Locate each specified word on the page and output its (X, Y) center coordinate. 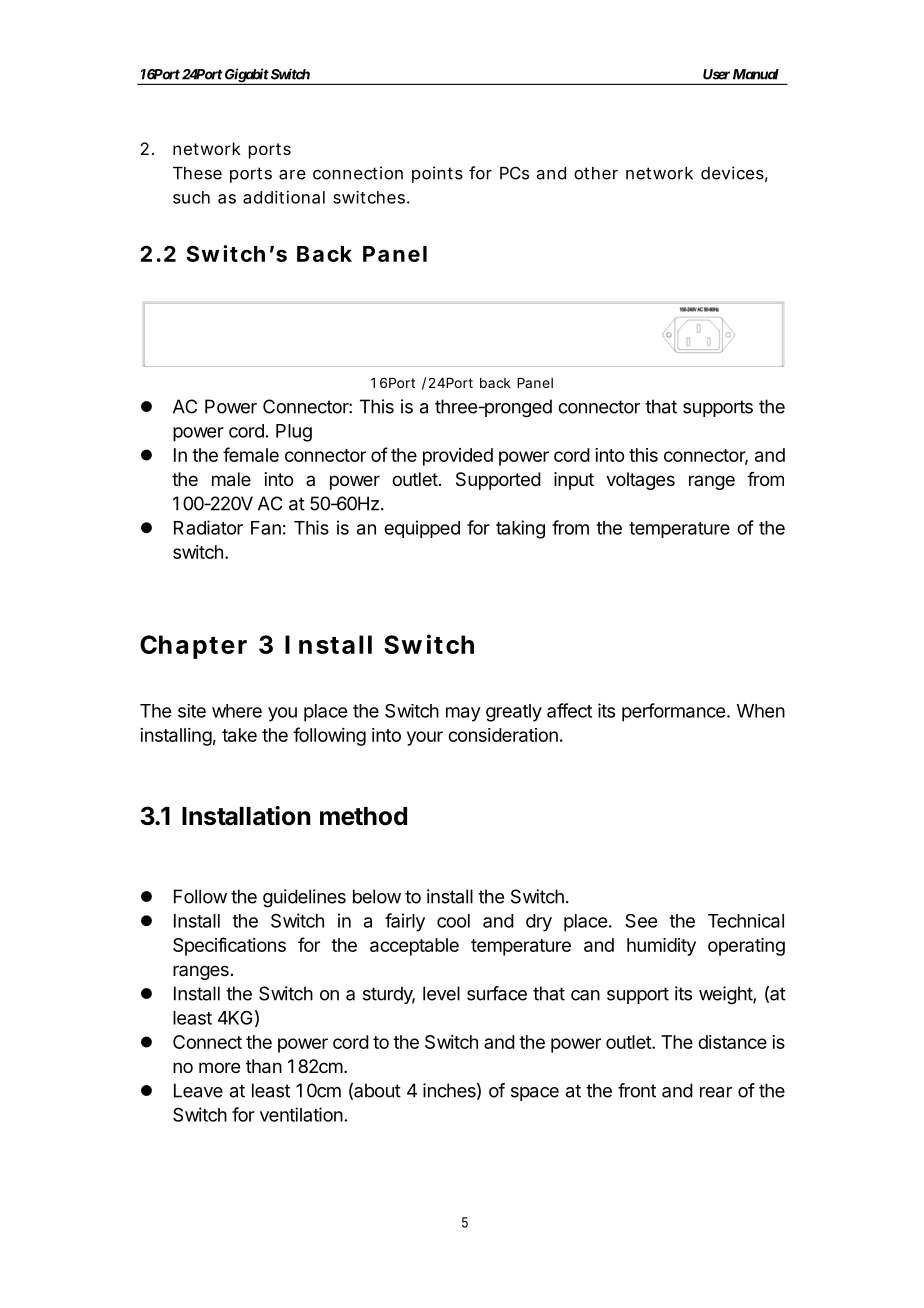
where (237, 711)
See (641, 921)
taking (520, 529)
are (292, 175)
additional (284, 197)
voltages (640, 481)
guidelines (304, 898)
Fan (266, 528)
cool (453, 921)
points (437, 174)
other (596, 173)
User (716, 74)
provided (458, 457)
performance (673, 712)
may (463, 714)
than (264, 1066)
